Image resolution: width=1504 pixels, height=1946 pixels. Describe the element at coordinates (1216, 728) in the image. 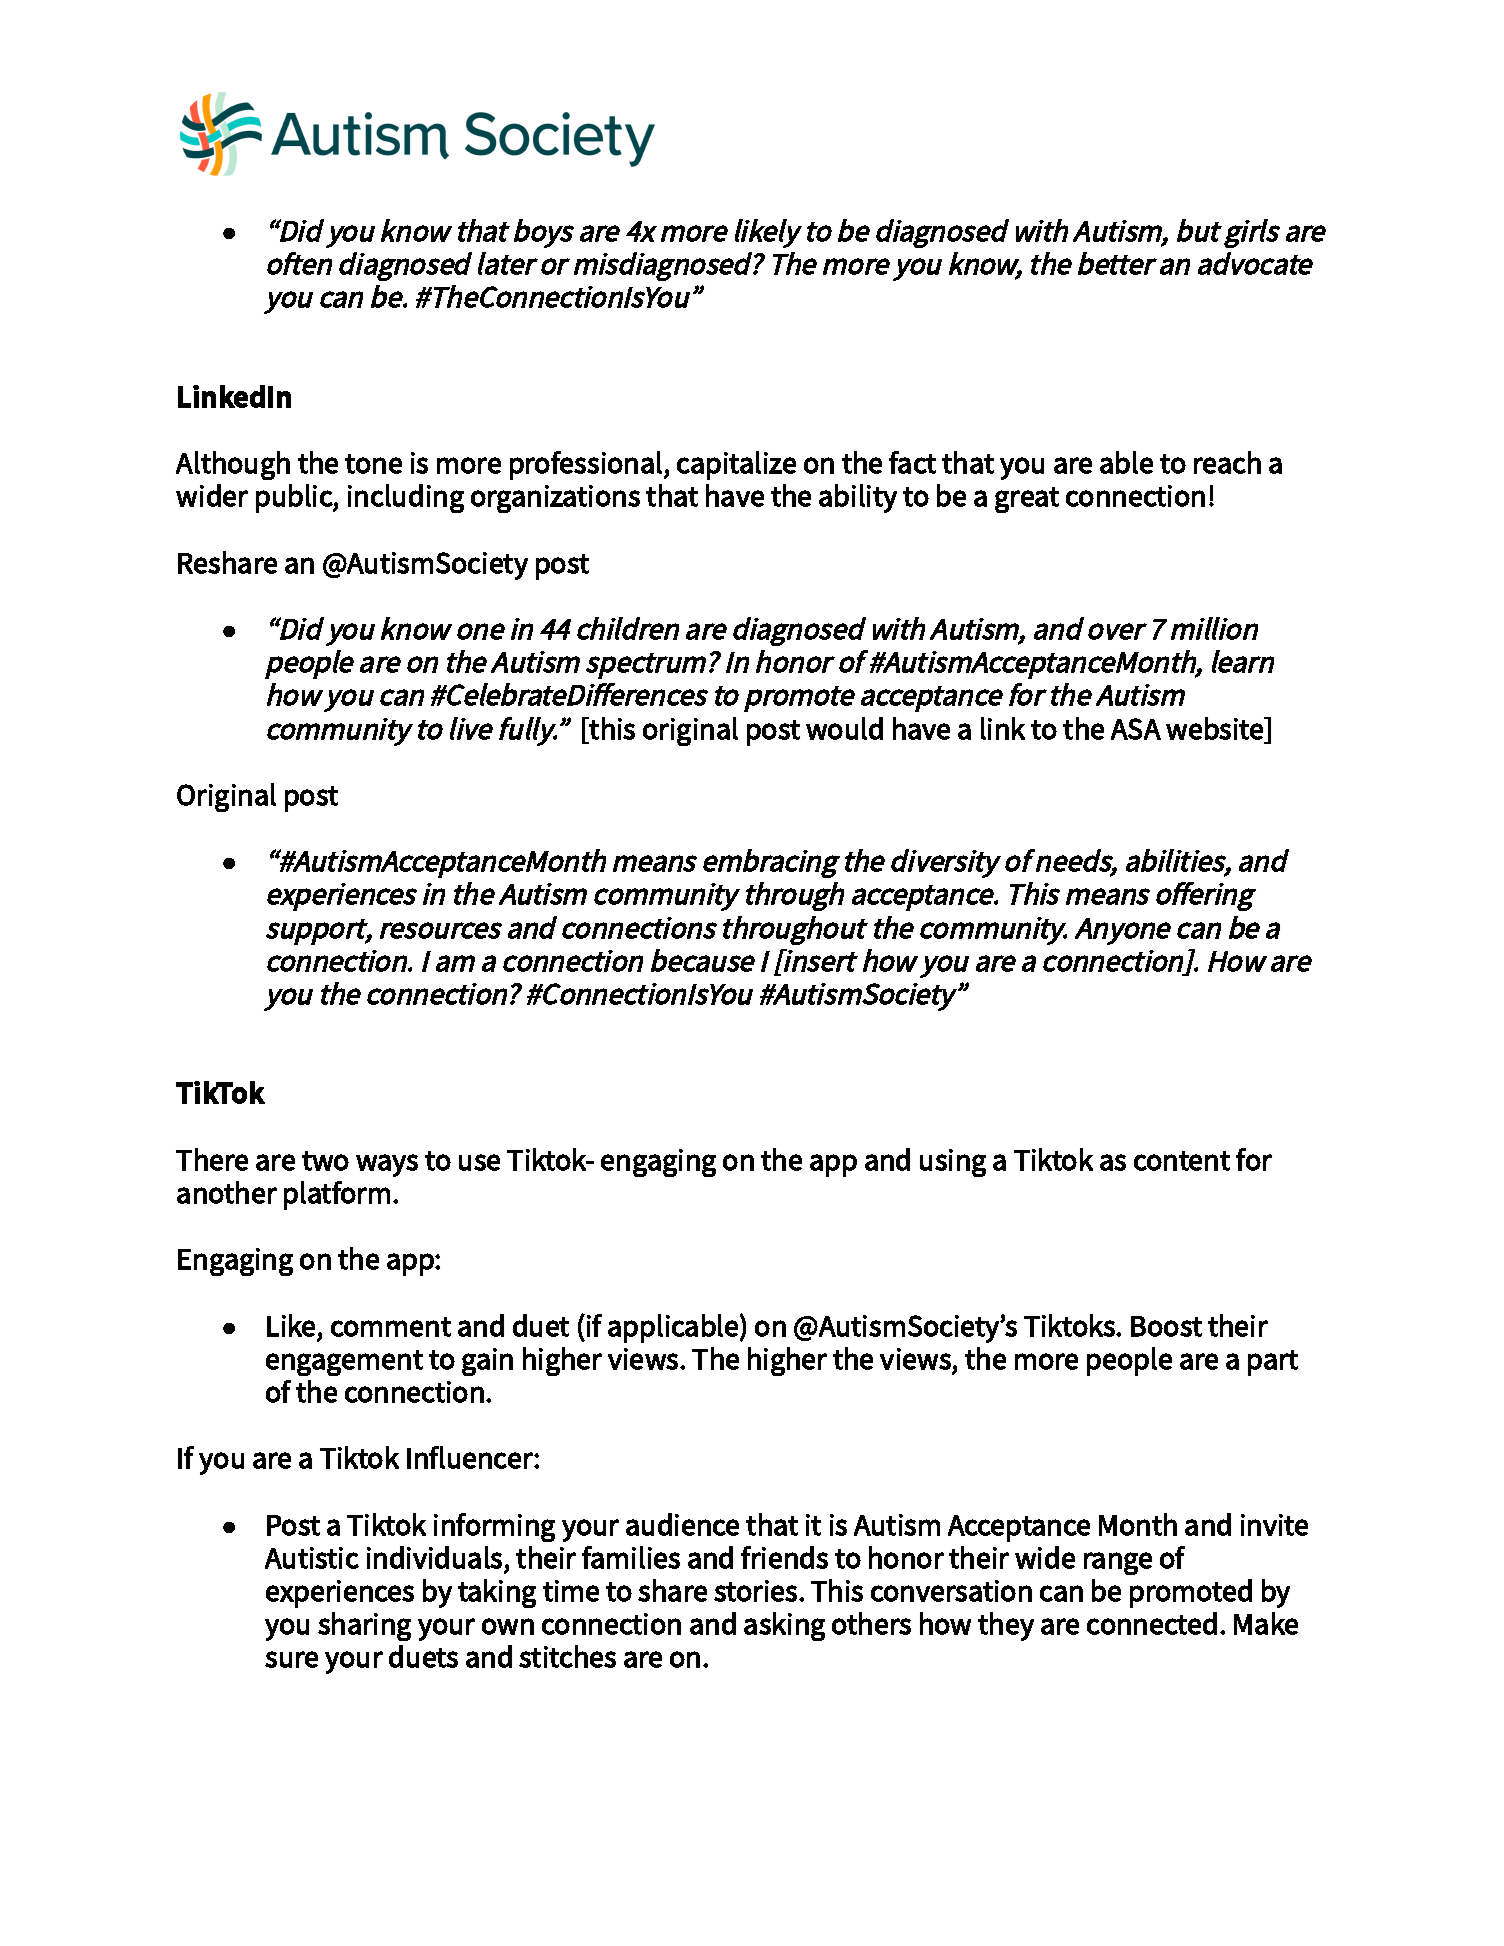

I see `website` at that location.
